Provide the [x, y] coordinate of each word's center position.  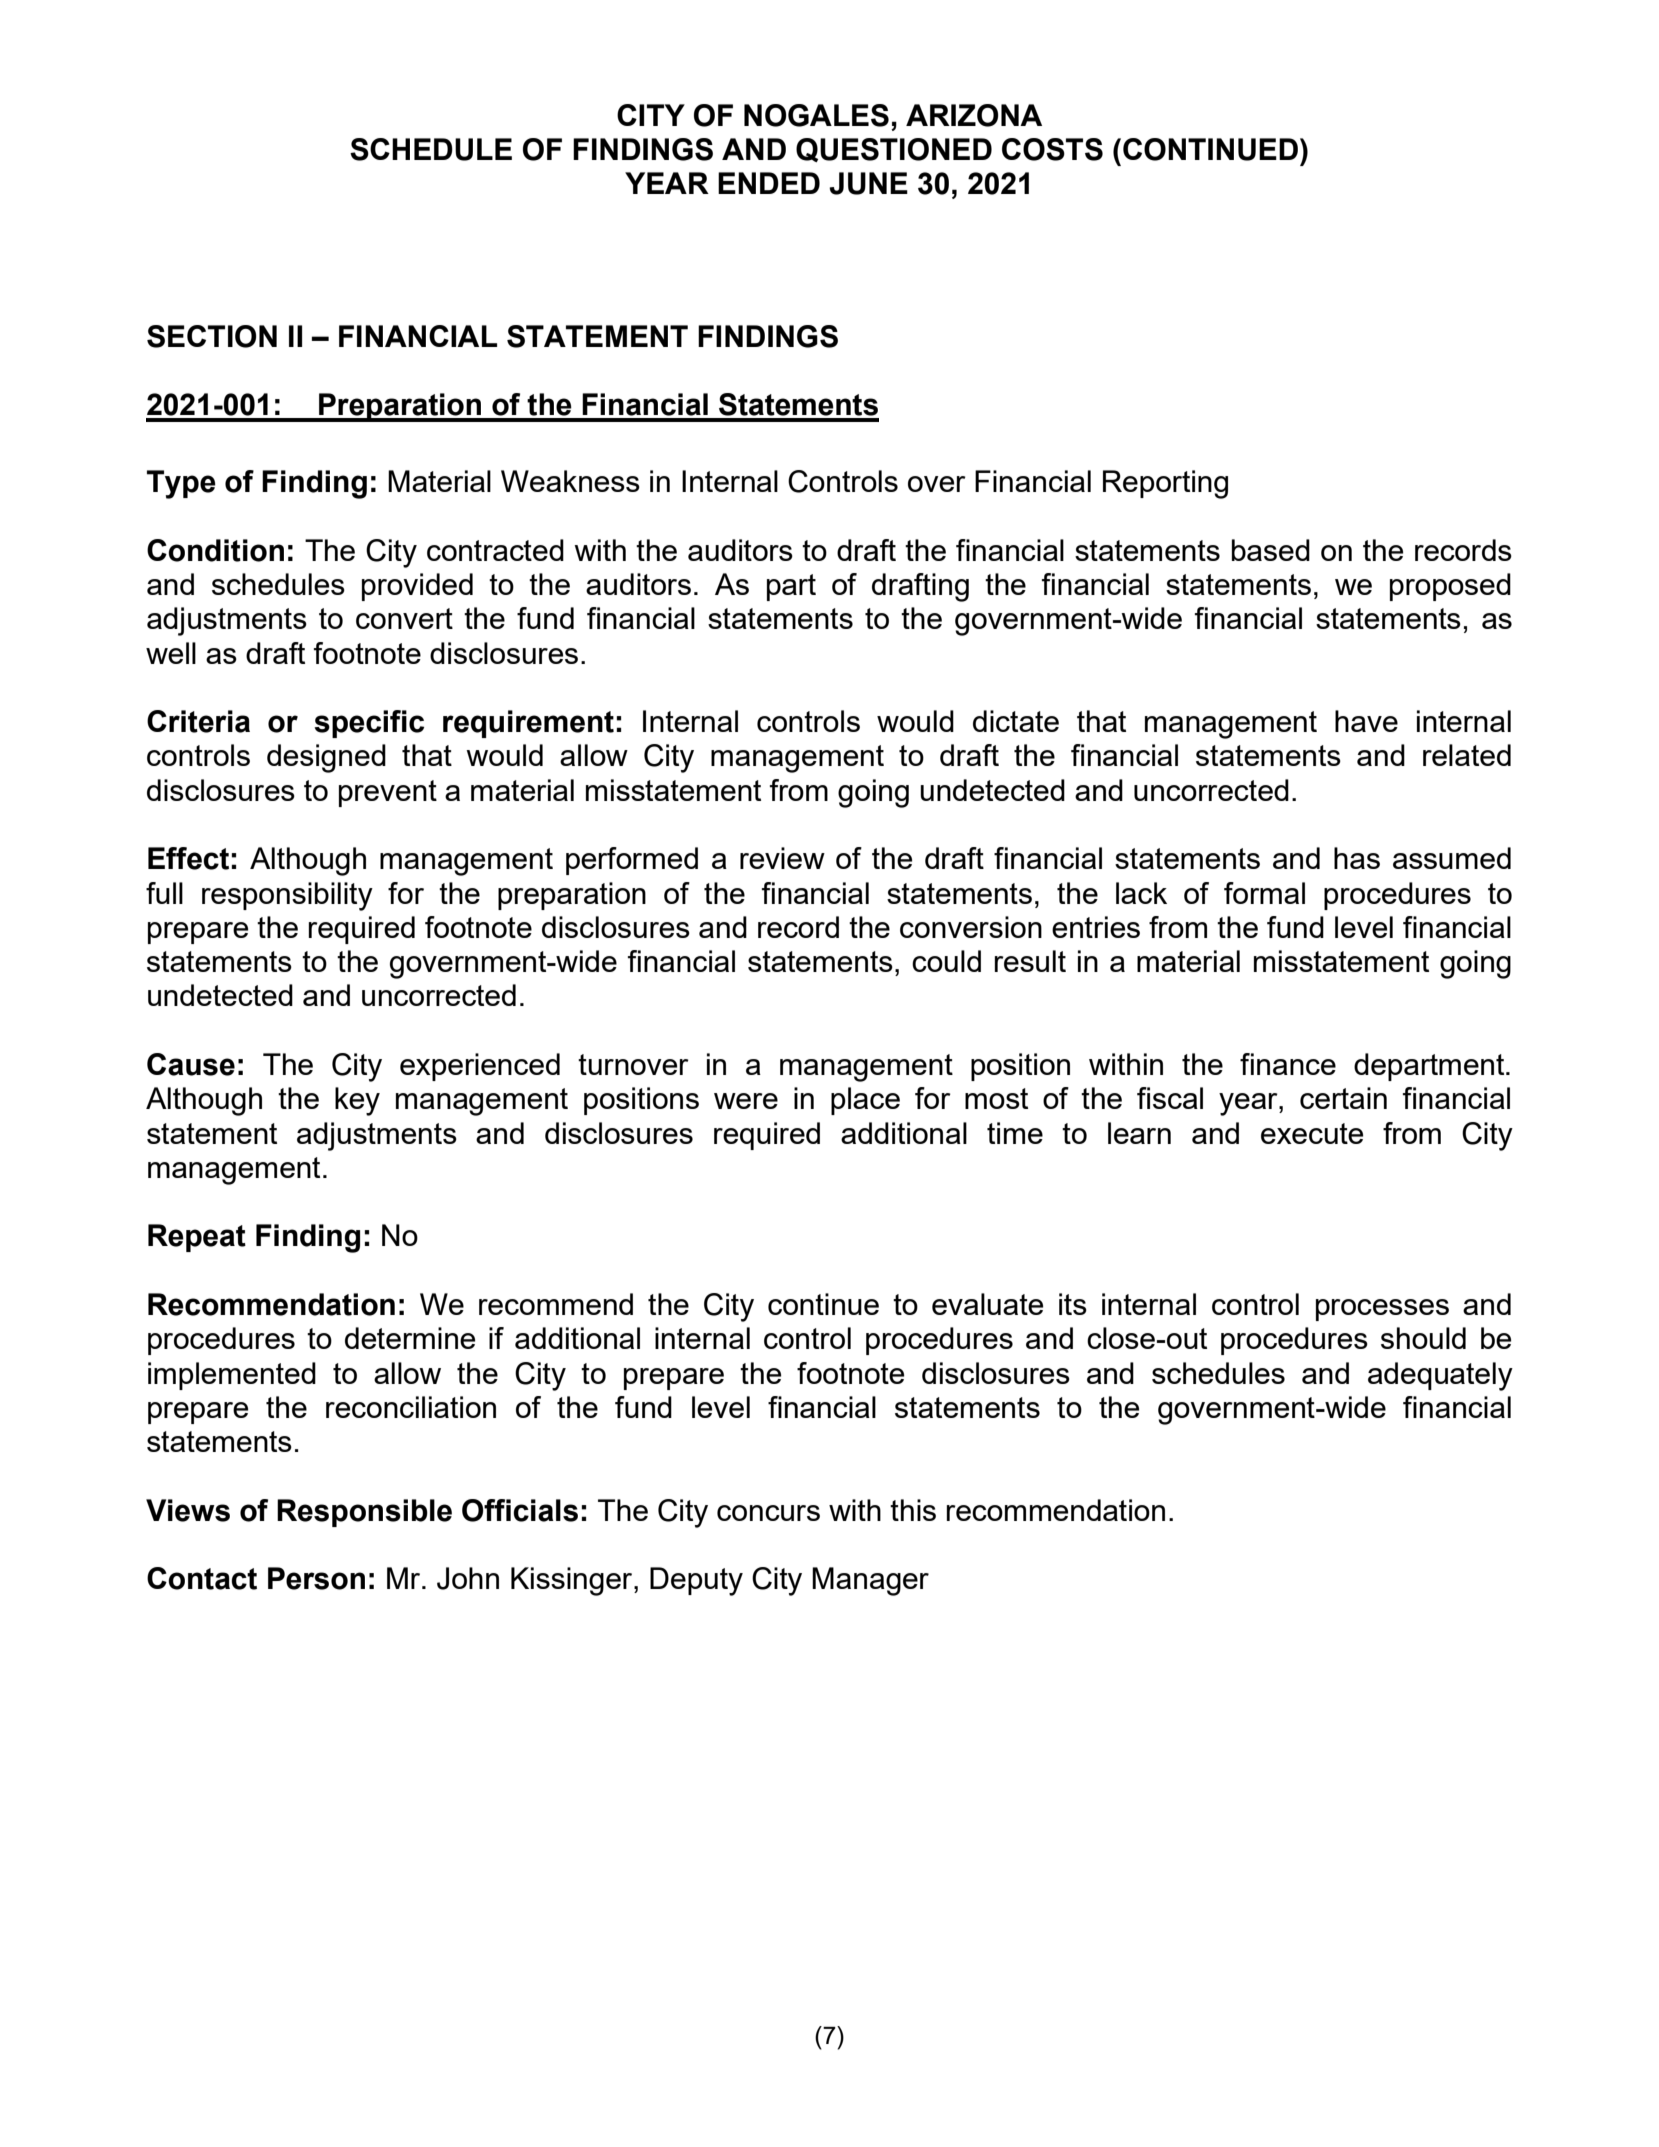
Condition [215, 550]
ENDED [769, 183]
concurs [768, 1513]
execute [1312, 1133]
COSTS [1052, 149]
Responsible [364, 1513]
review [782, 858]
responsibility [287, 896]
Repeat [197, 1238]
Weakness [570, 481]
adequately [1440, 1376]
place [865, 1101]
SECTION [212, 336]
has [1357, 858]
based [1271, 550]
